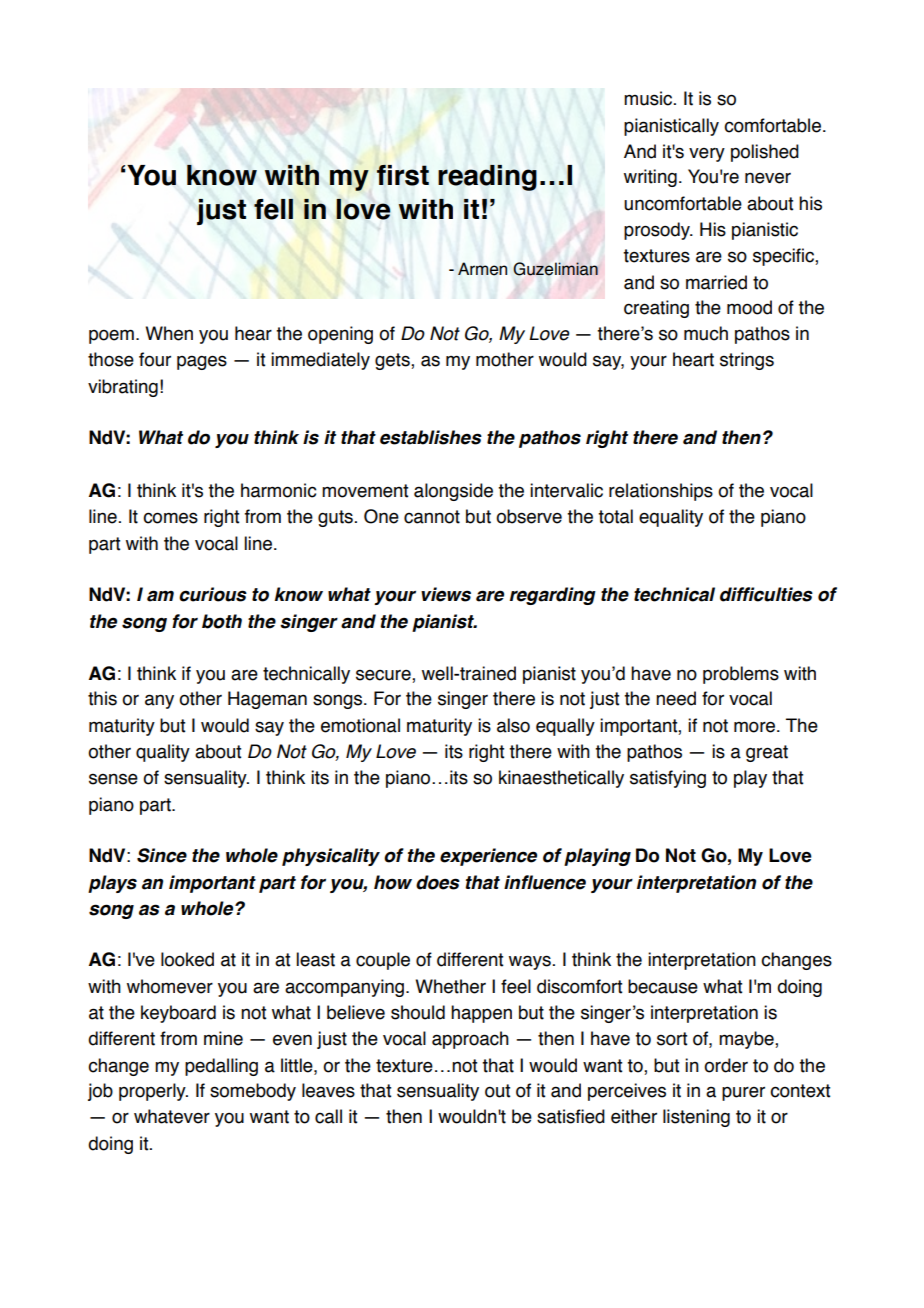 The width and height of the screenshot is (924, 1308). I want to click on fell, so click(273, 209).
